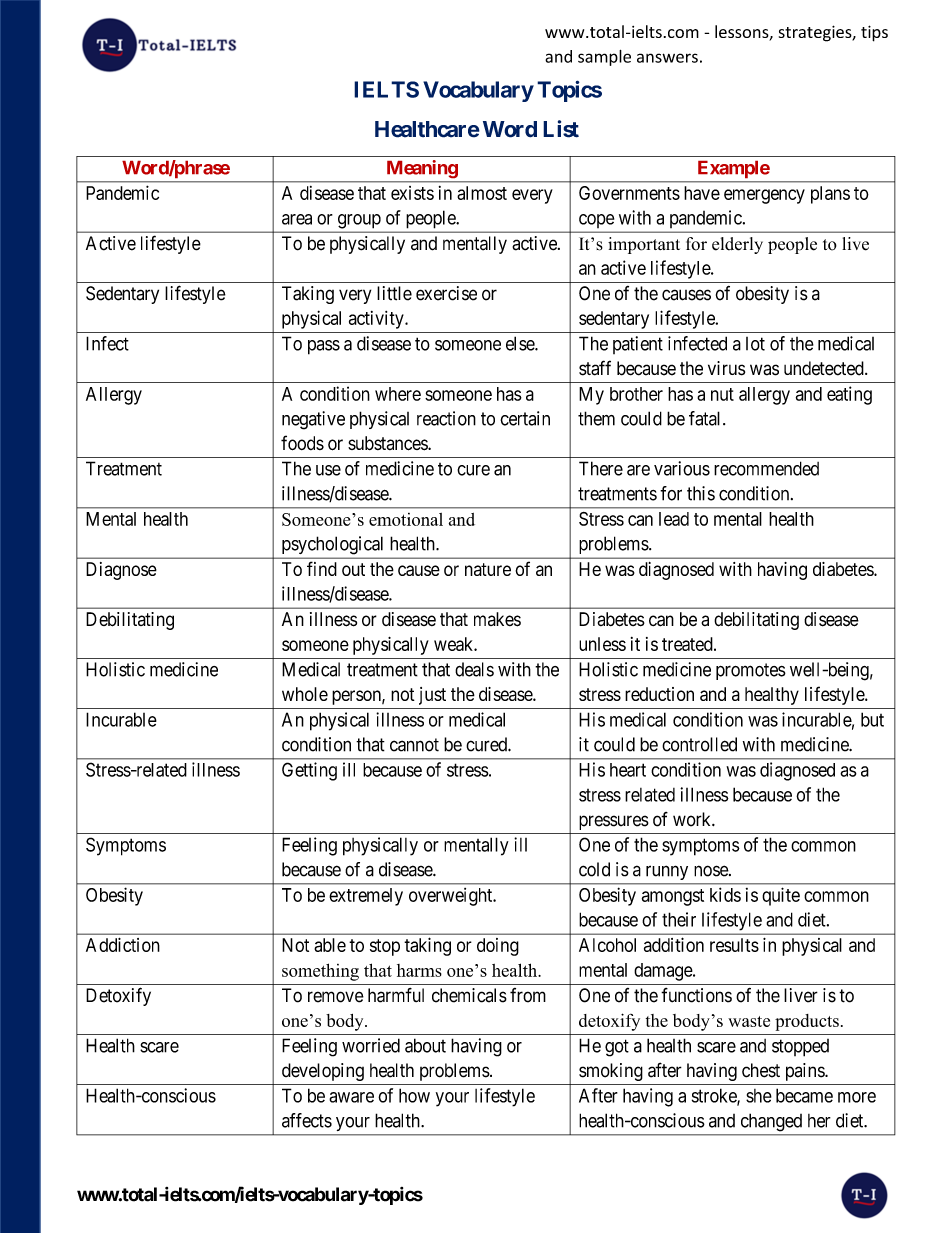 The width and height of the document is (952, 1233). Describe the element at coordinates (377, 320) in the document. I see `activity` at that location.
